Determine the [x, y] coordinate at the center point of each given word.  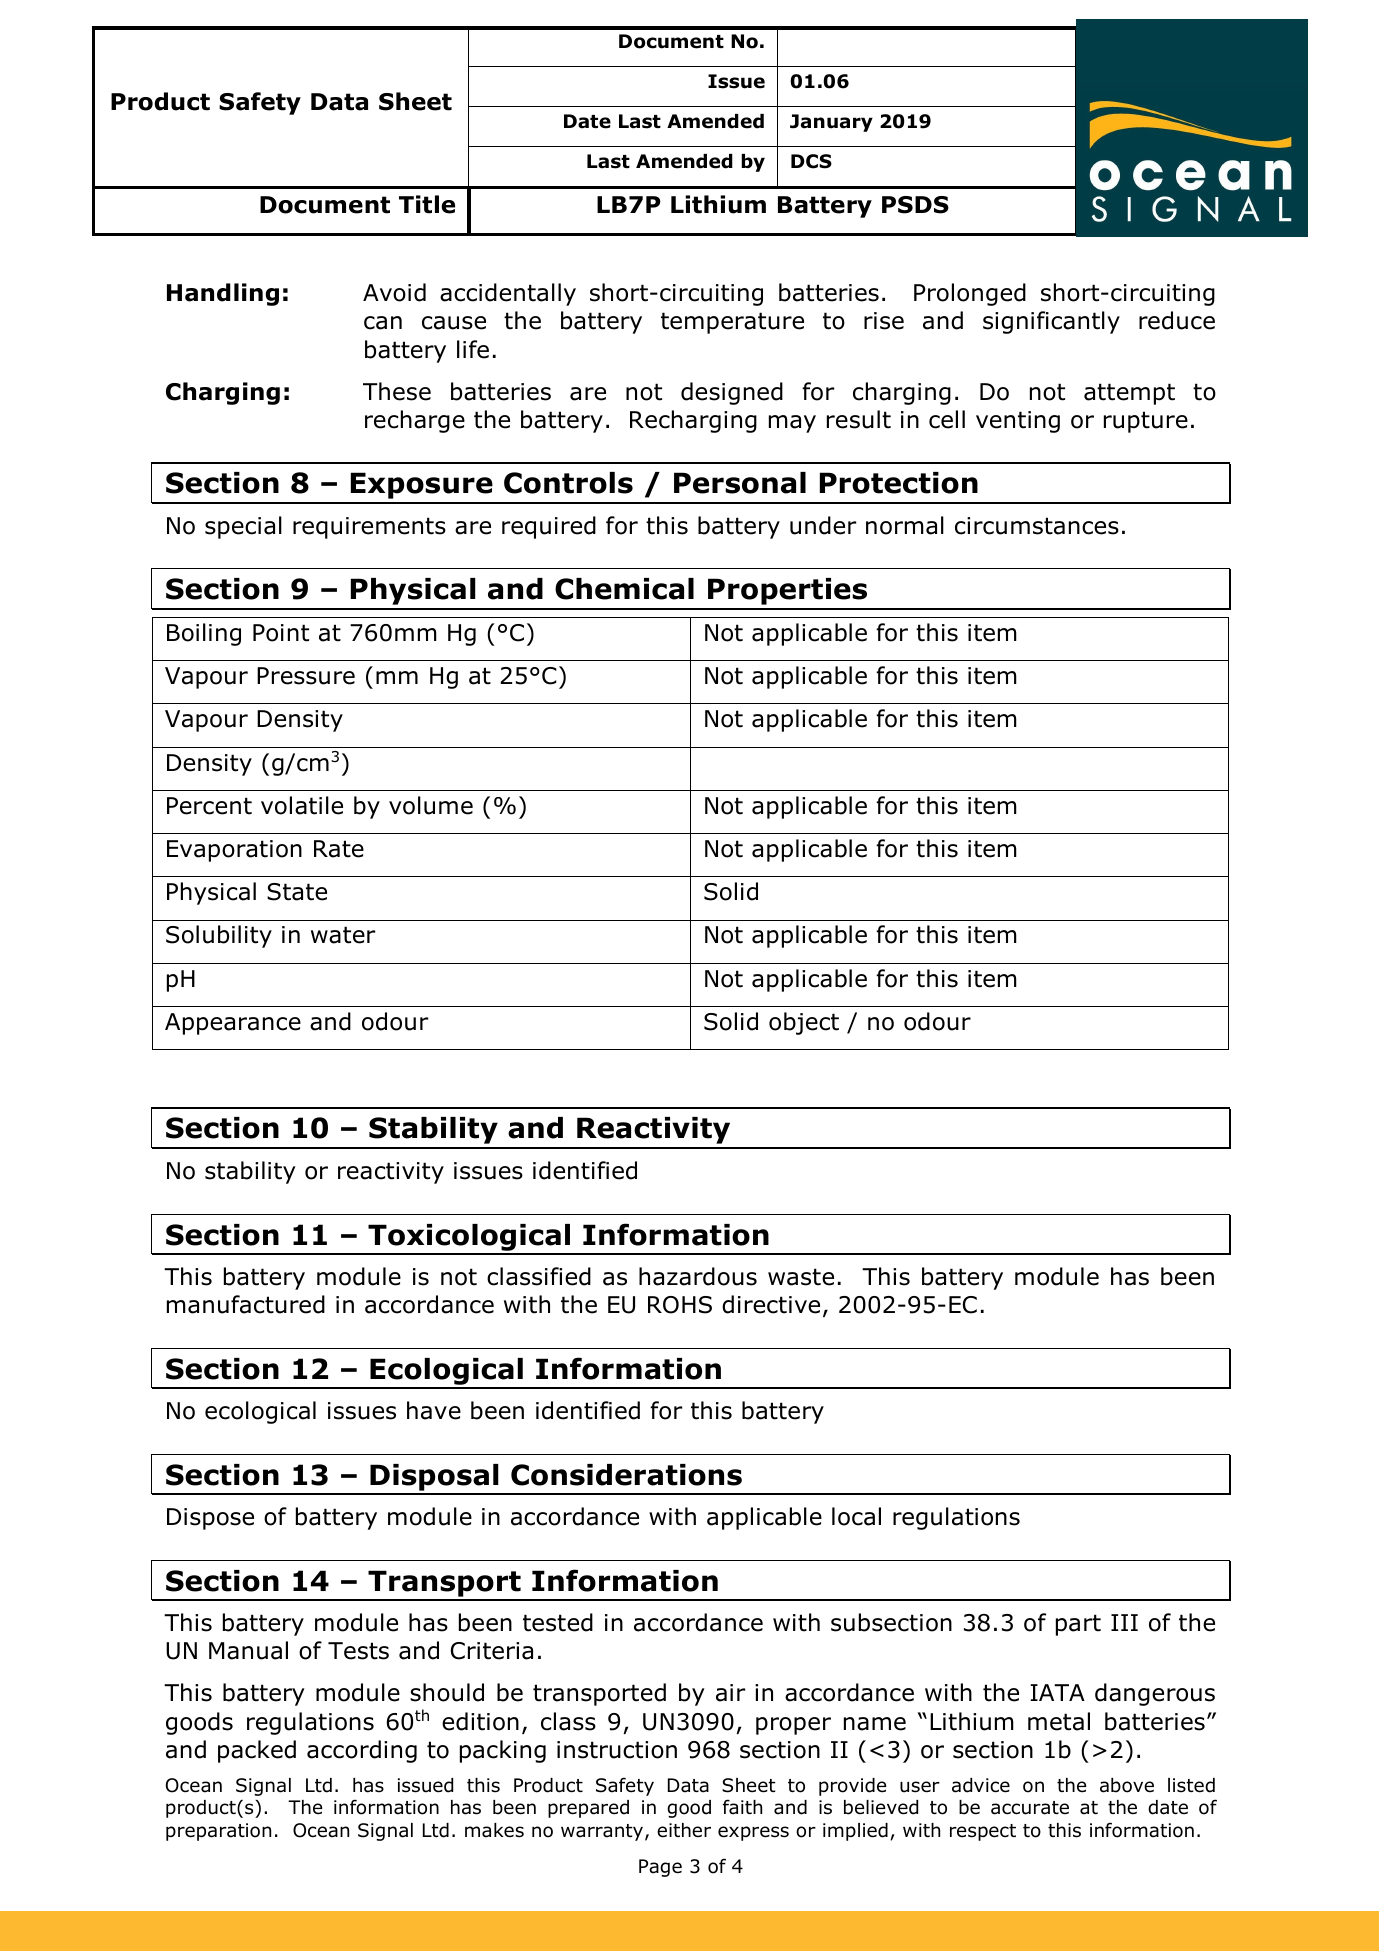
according [362, 1751]
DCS [811, 161]
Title [427, 204]
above [1127, 1785]
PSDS [915, 205]
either [684, 1830]
